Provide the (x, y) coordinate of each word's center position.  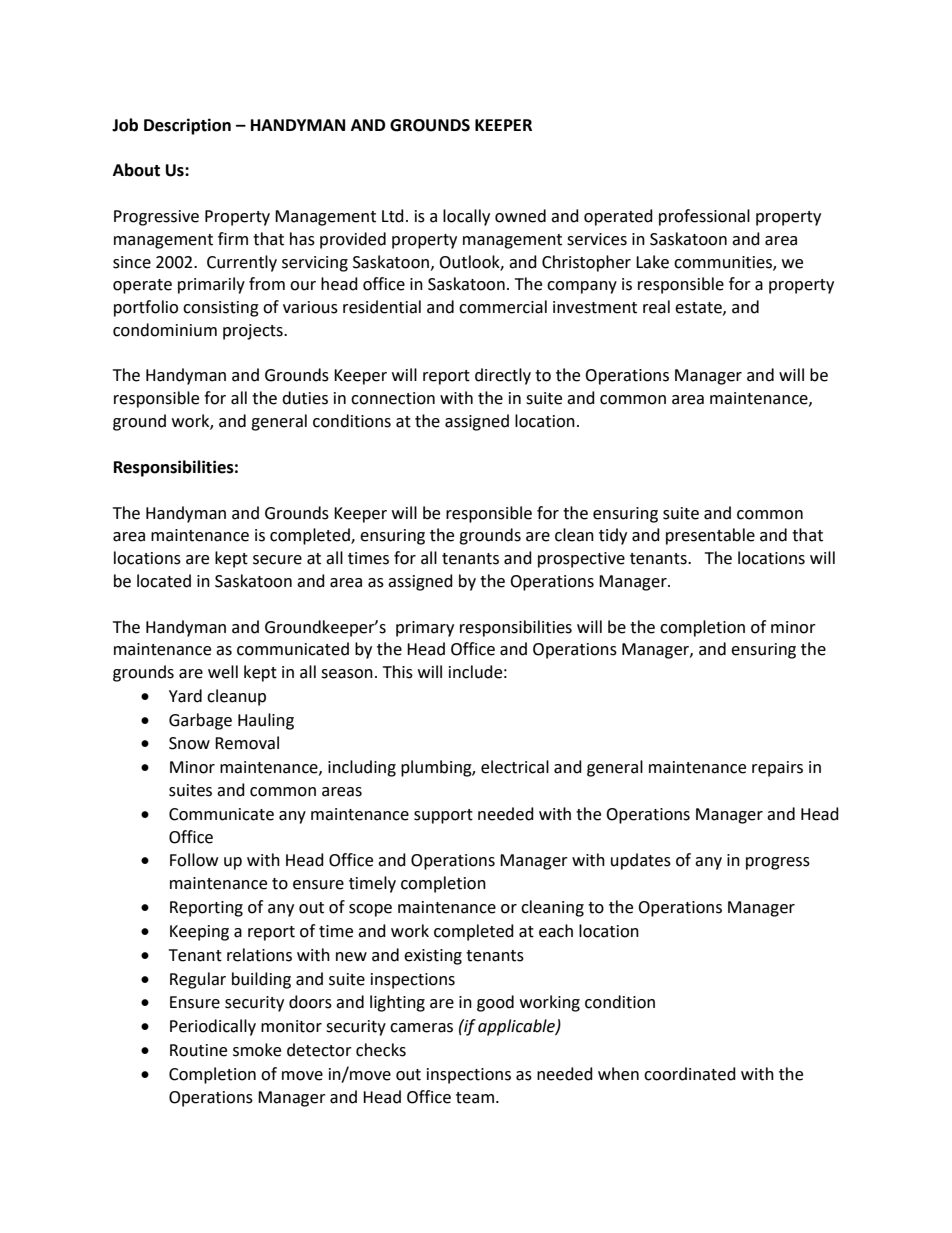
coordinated (690, 1074)
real (656, 307)
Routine (198, 1050)
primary (425, 629)
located (164, 581)
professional (704, 217)
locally (466, 217)
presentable (710, 536)
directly (503, 376)
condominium (165, 330)
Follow (194, 860)
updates (641, 861)
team (475, 1098)
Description (187, 126)
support (443, 816)
